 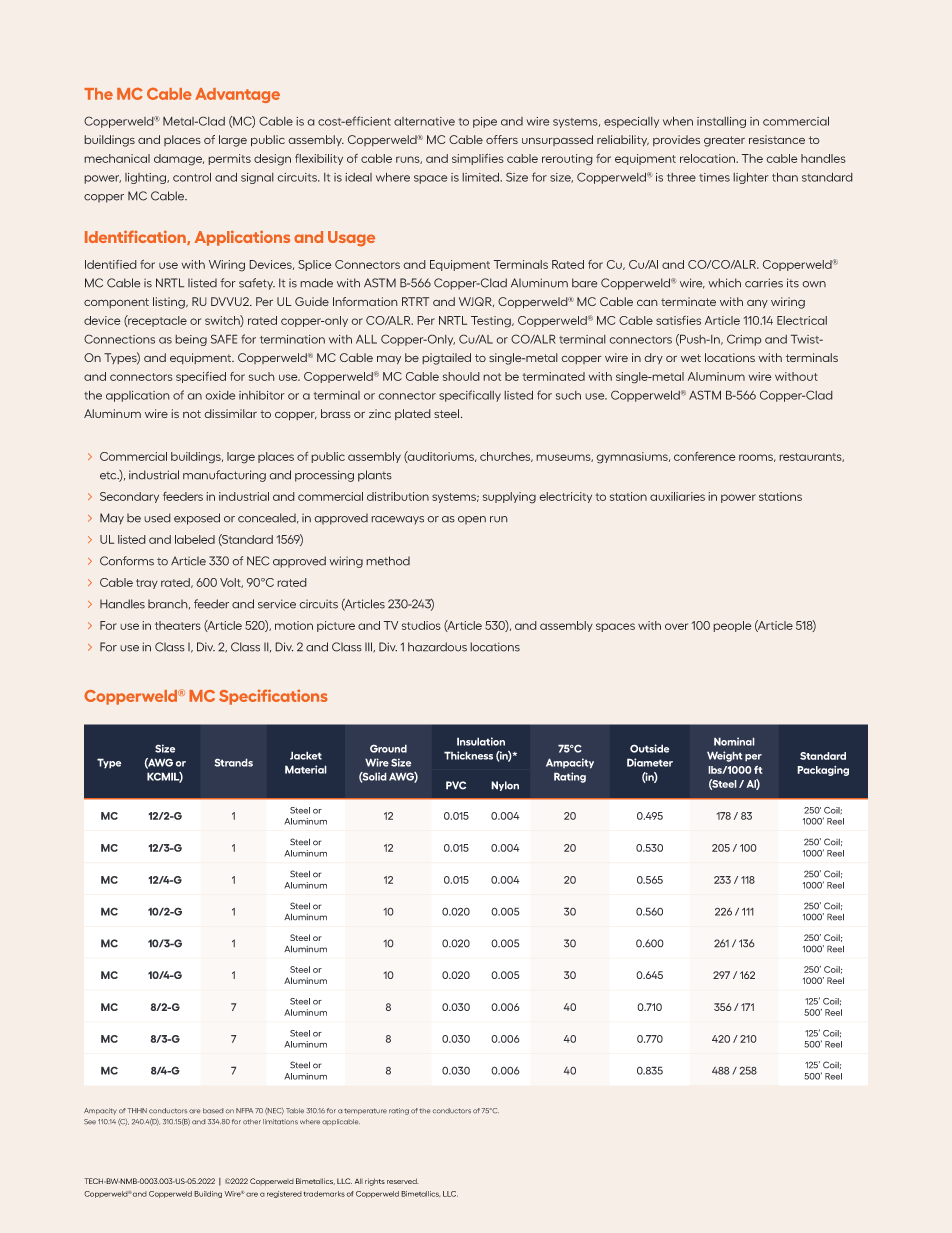 What do you see at coordinates (485, 122) in the screenshot?
I see `pipe` at bounding box center [485, 122].
